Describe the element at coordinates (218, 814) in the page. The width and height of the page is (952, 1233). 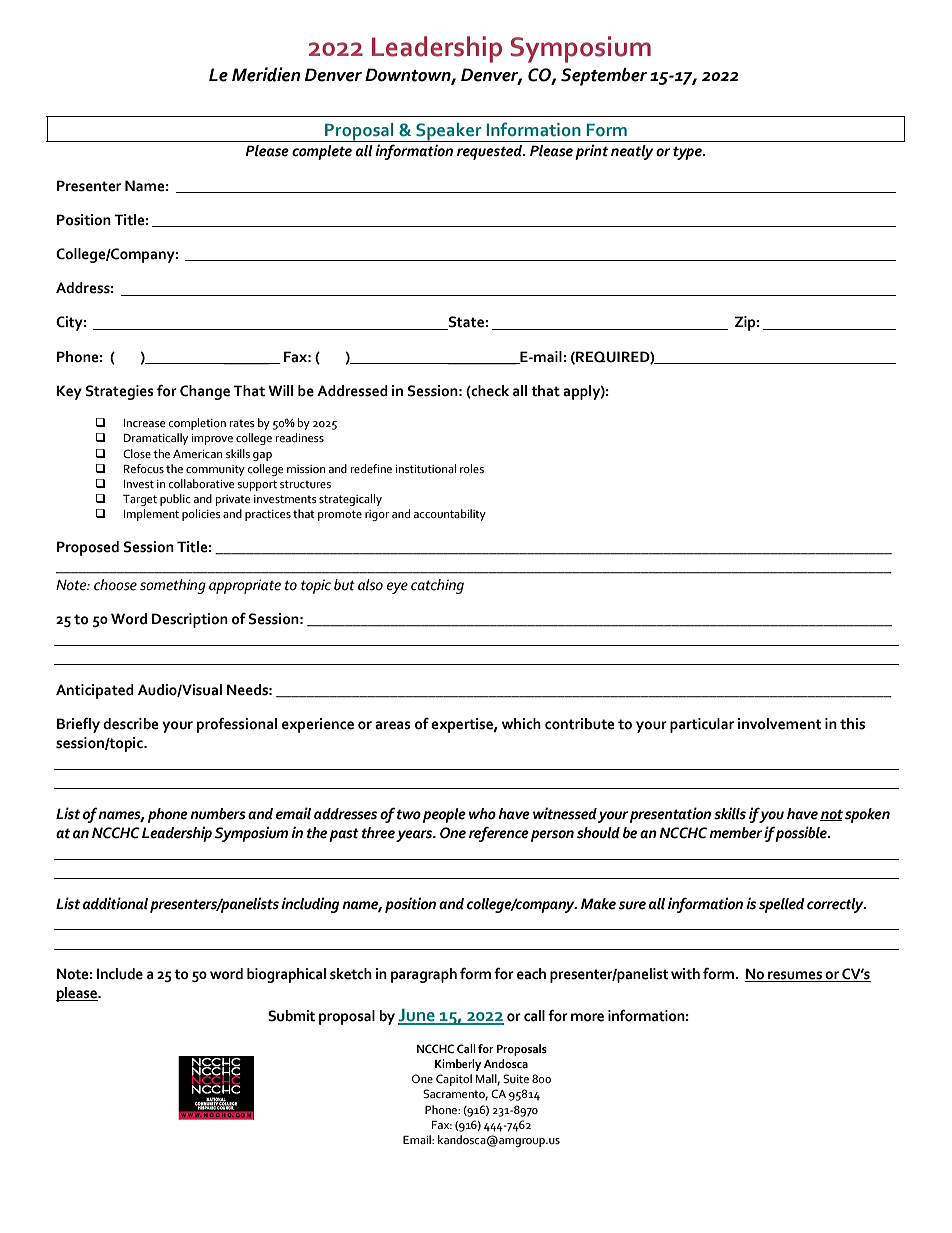
I see `numbers` at that location.
